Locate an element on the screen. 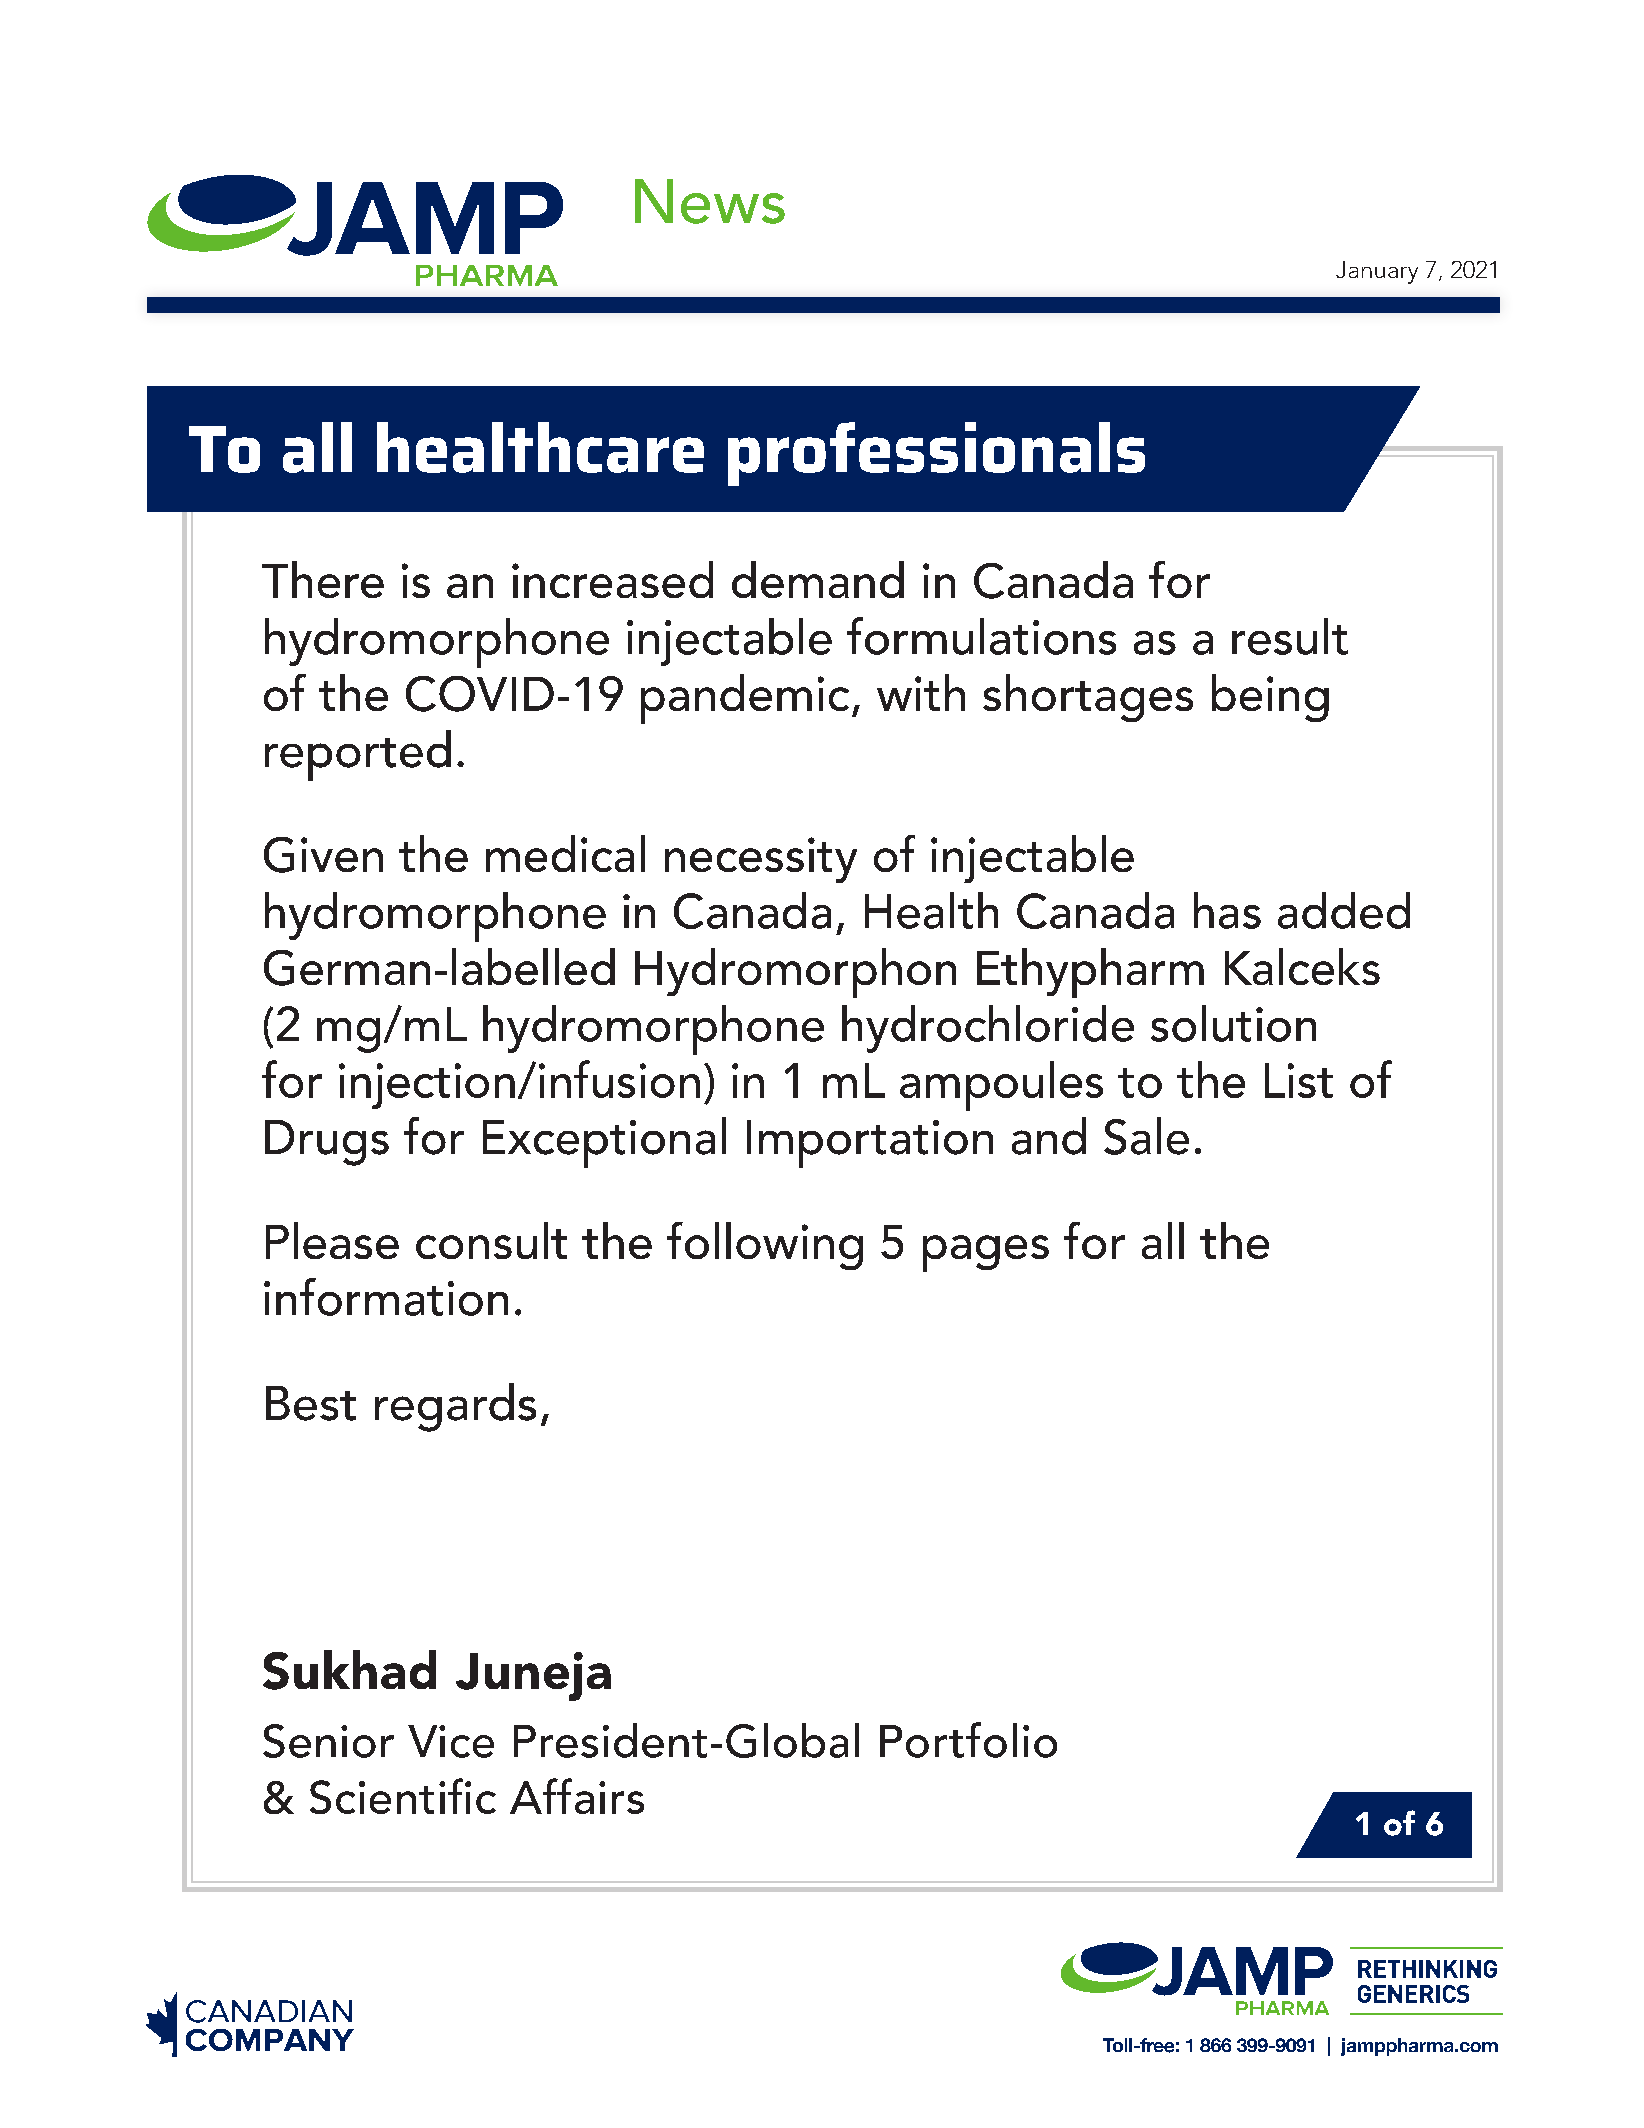 The height and width of the screenshot is (2128, 1644). demand is located at coordinates (818, 579).
